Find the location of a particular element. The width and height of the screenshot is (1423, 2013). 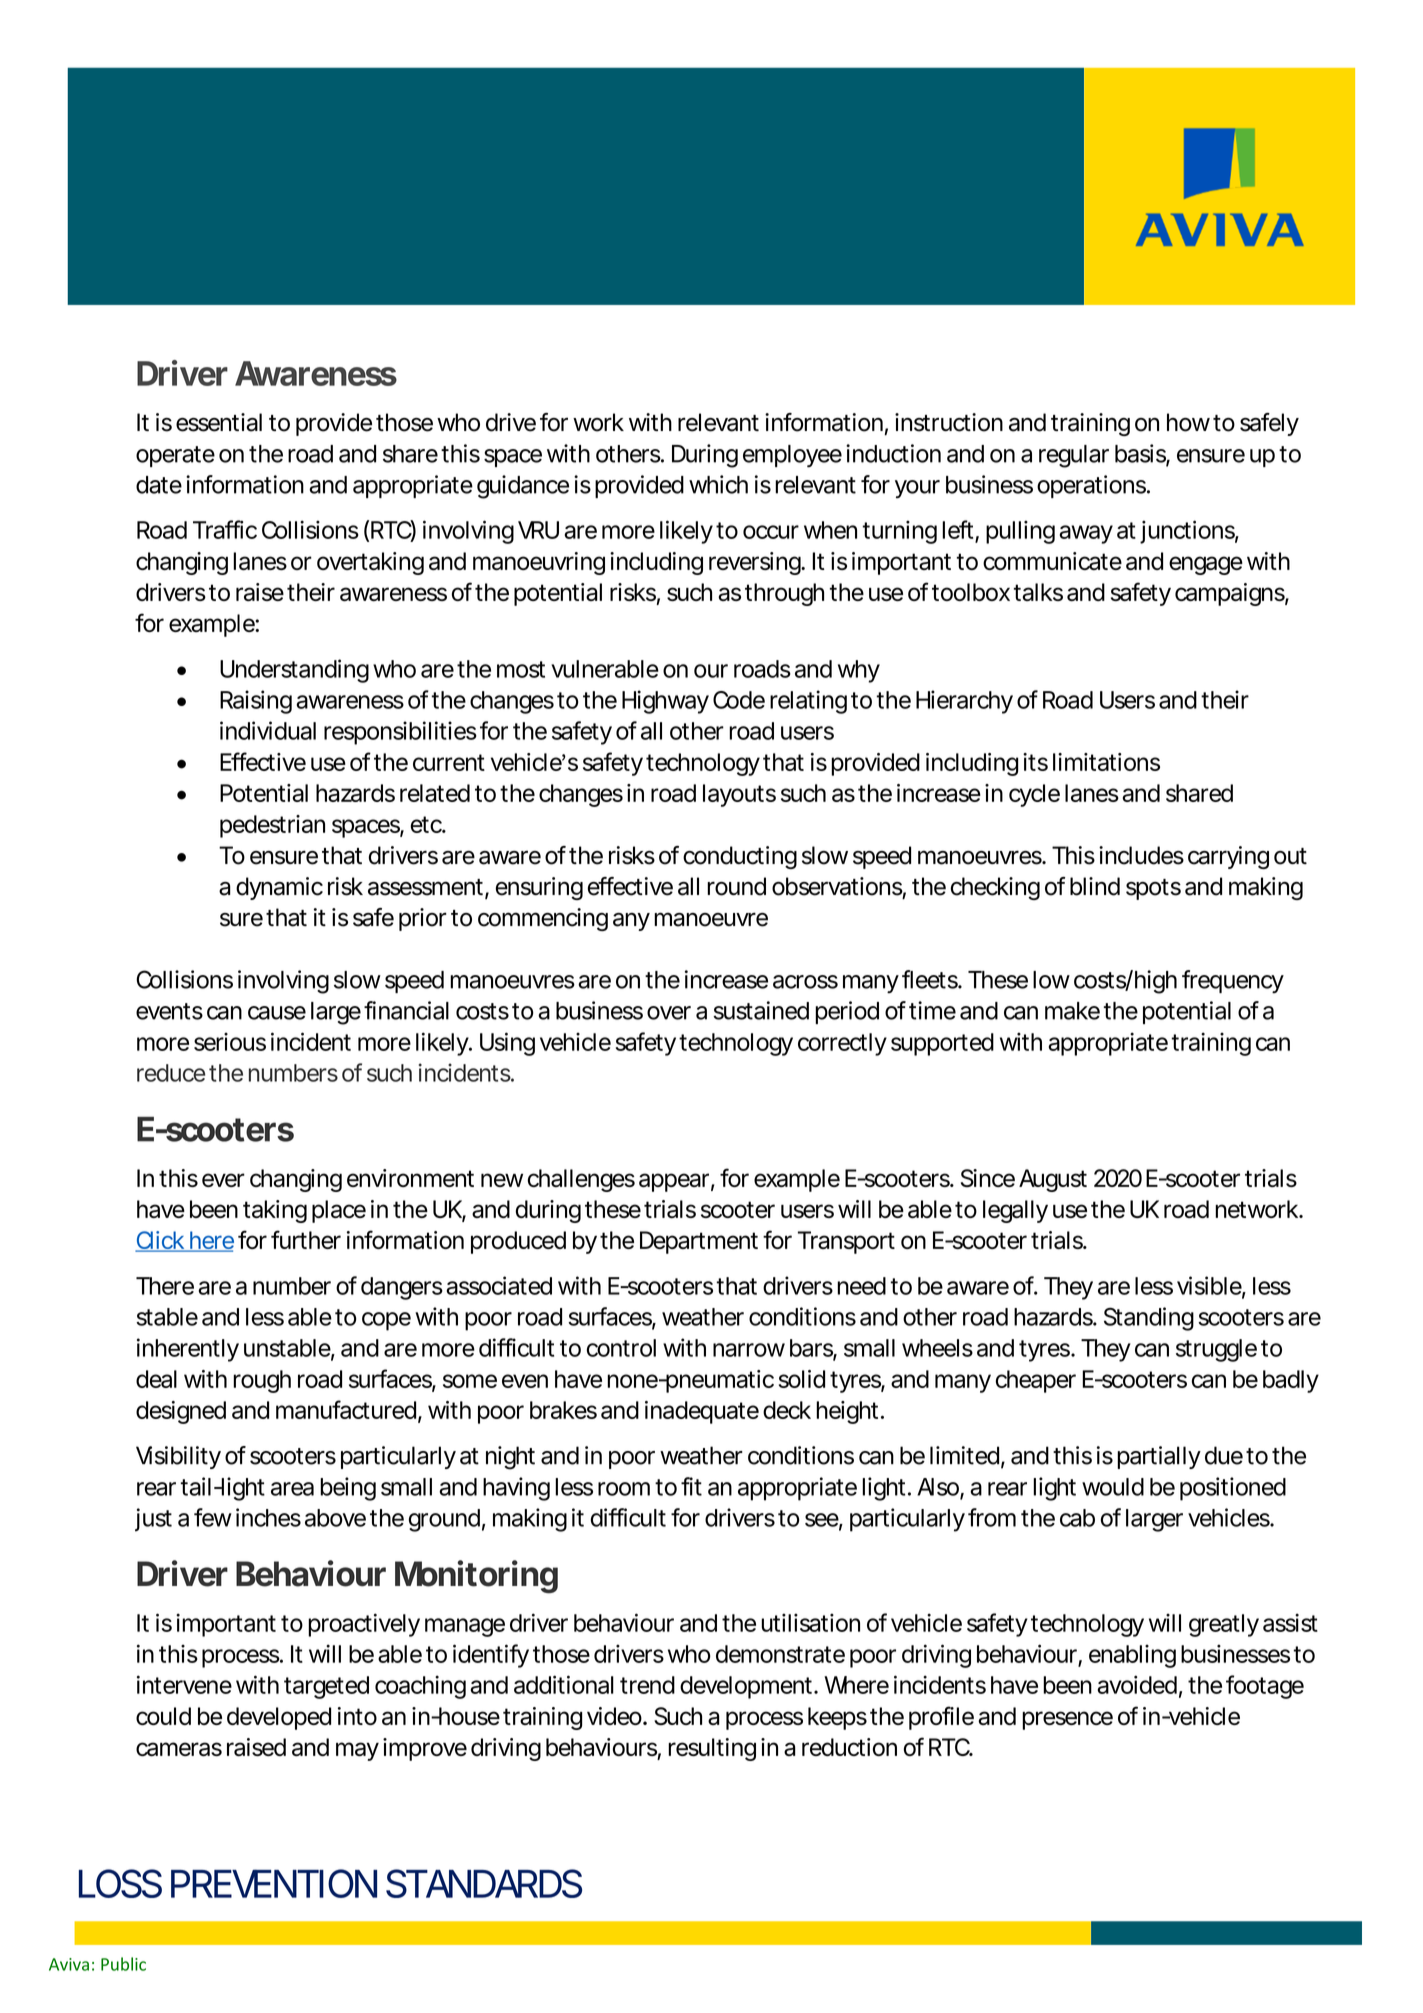

August is located at coordinates (1053, 1180).
